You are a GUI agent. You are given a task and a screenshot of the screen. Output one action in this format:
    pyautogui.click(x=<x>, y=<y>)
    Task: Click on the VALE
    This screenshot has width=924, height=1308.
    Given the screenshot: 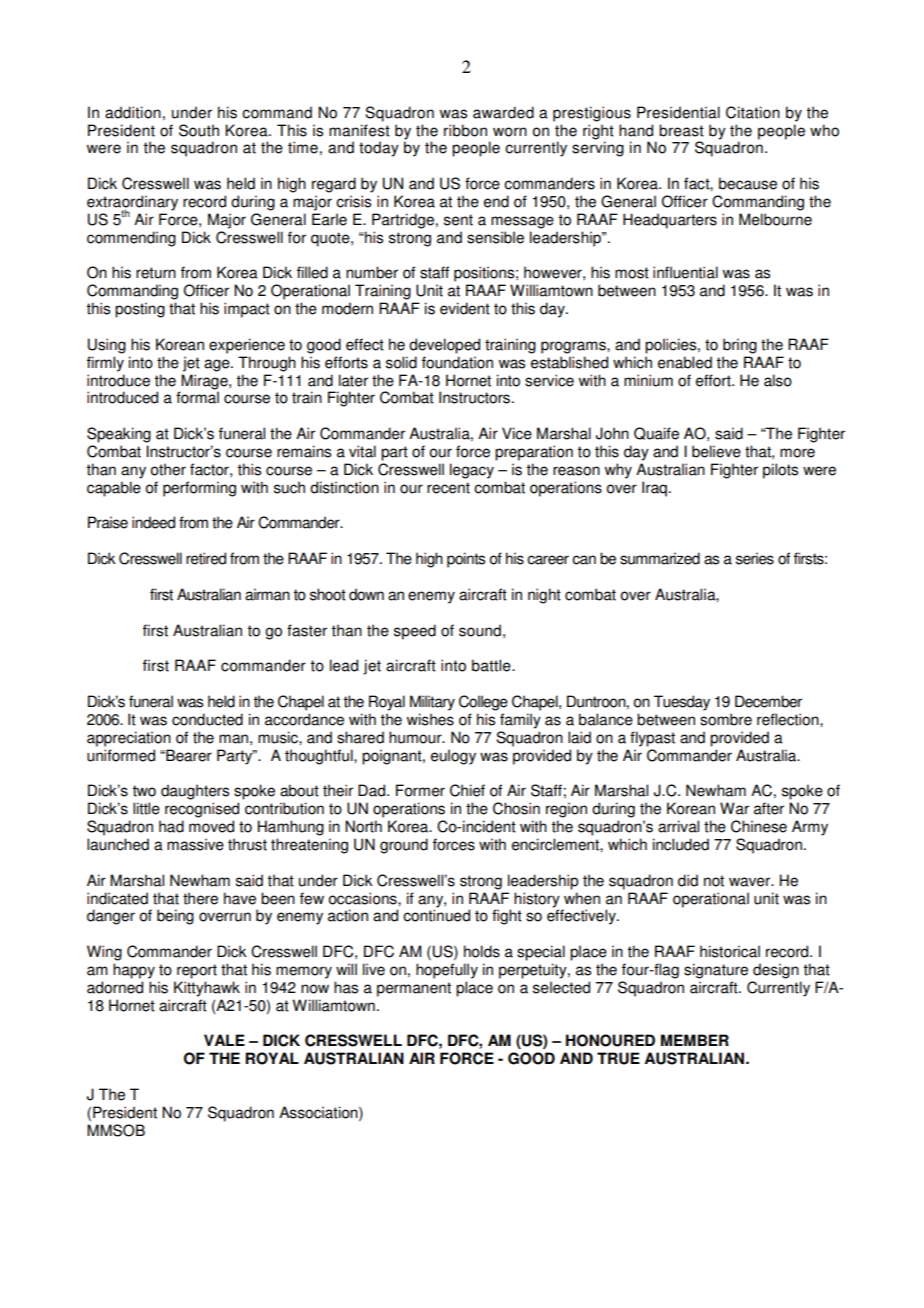 What is the action you would take?
    pyautogui.click(x=224, y=1040)
